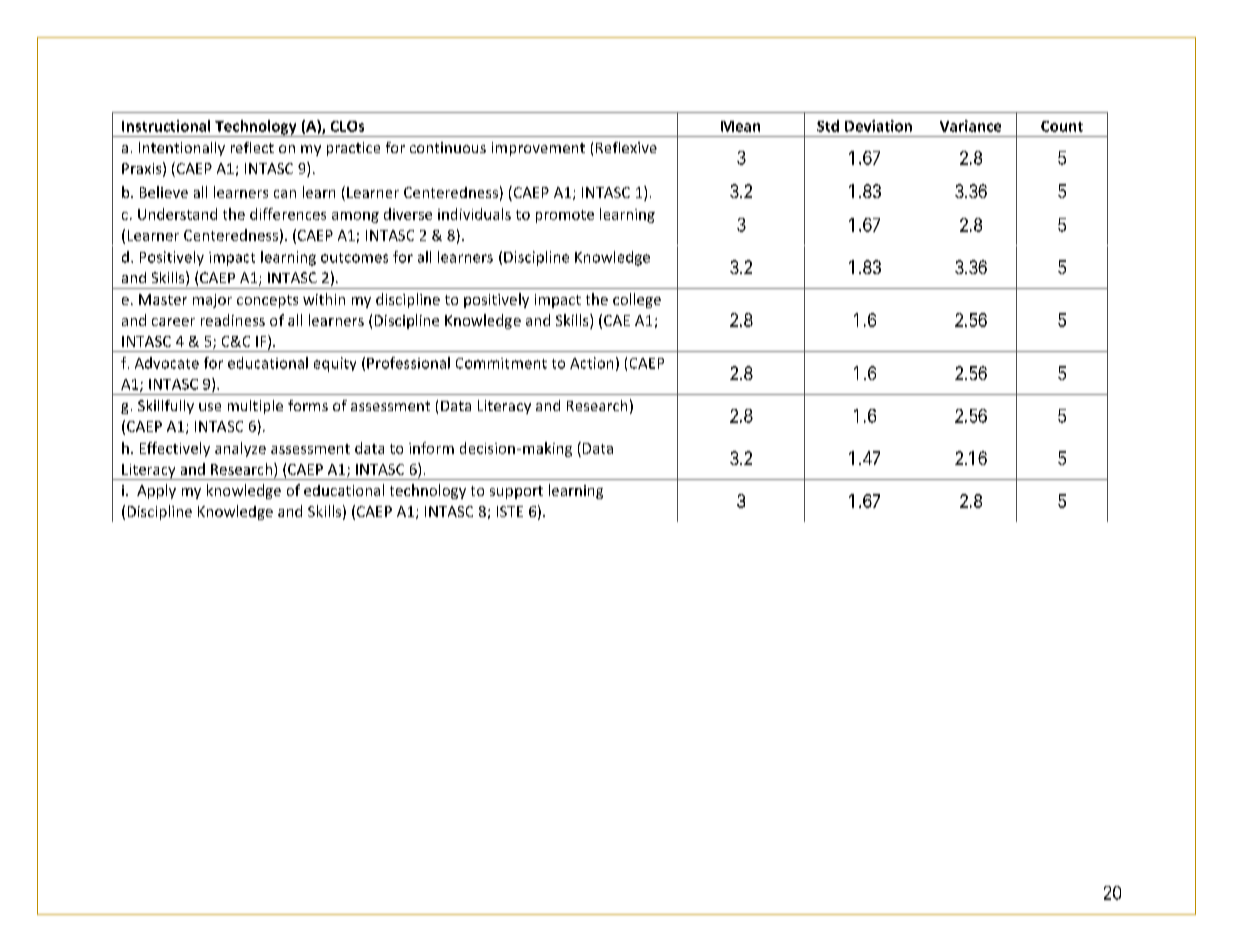 This image has height=952, width=1233. Describe the element at coordinates (565, 216) in the image. I see `promote` at that location.
